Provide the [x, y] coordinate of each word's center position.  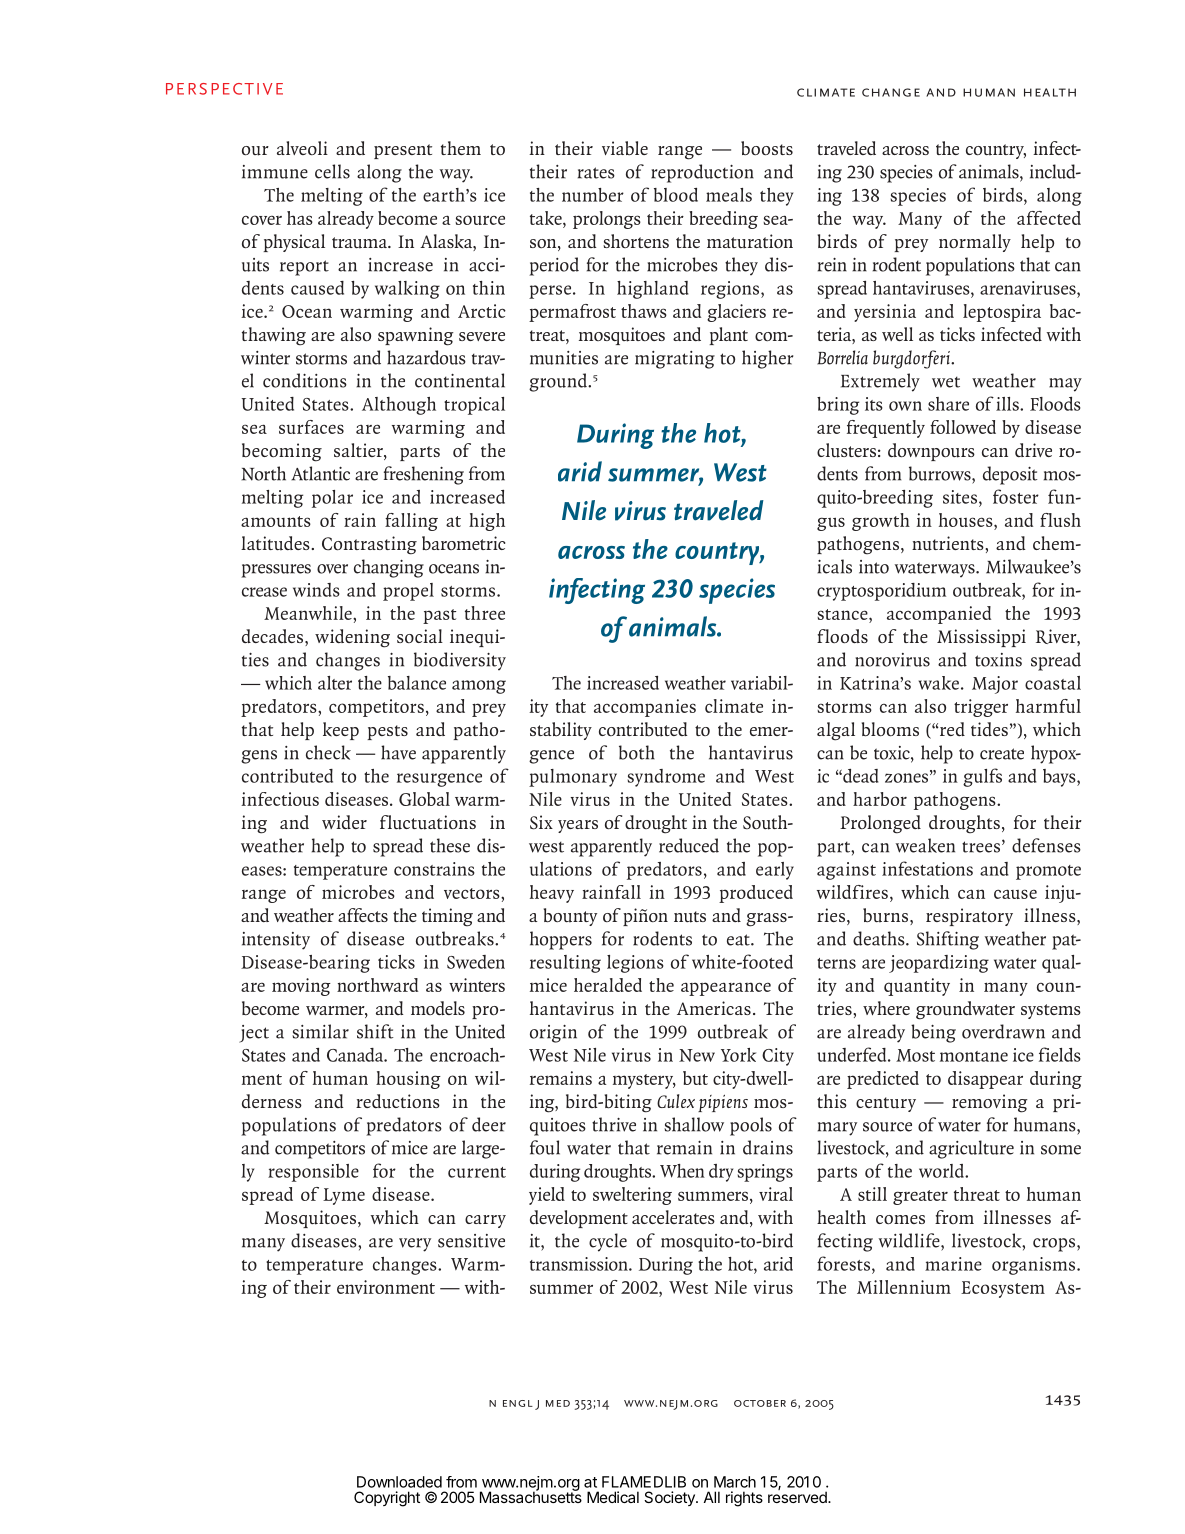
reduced [689, 845]
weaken [925, 845]
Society [670, 1498]
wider [344, 822]
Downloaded [399, 1482]
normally [975, 243]
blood [676, 195]
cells [332, 171]
